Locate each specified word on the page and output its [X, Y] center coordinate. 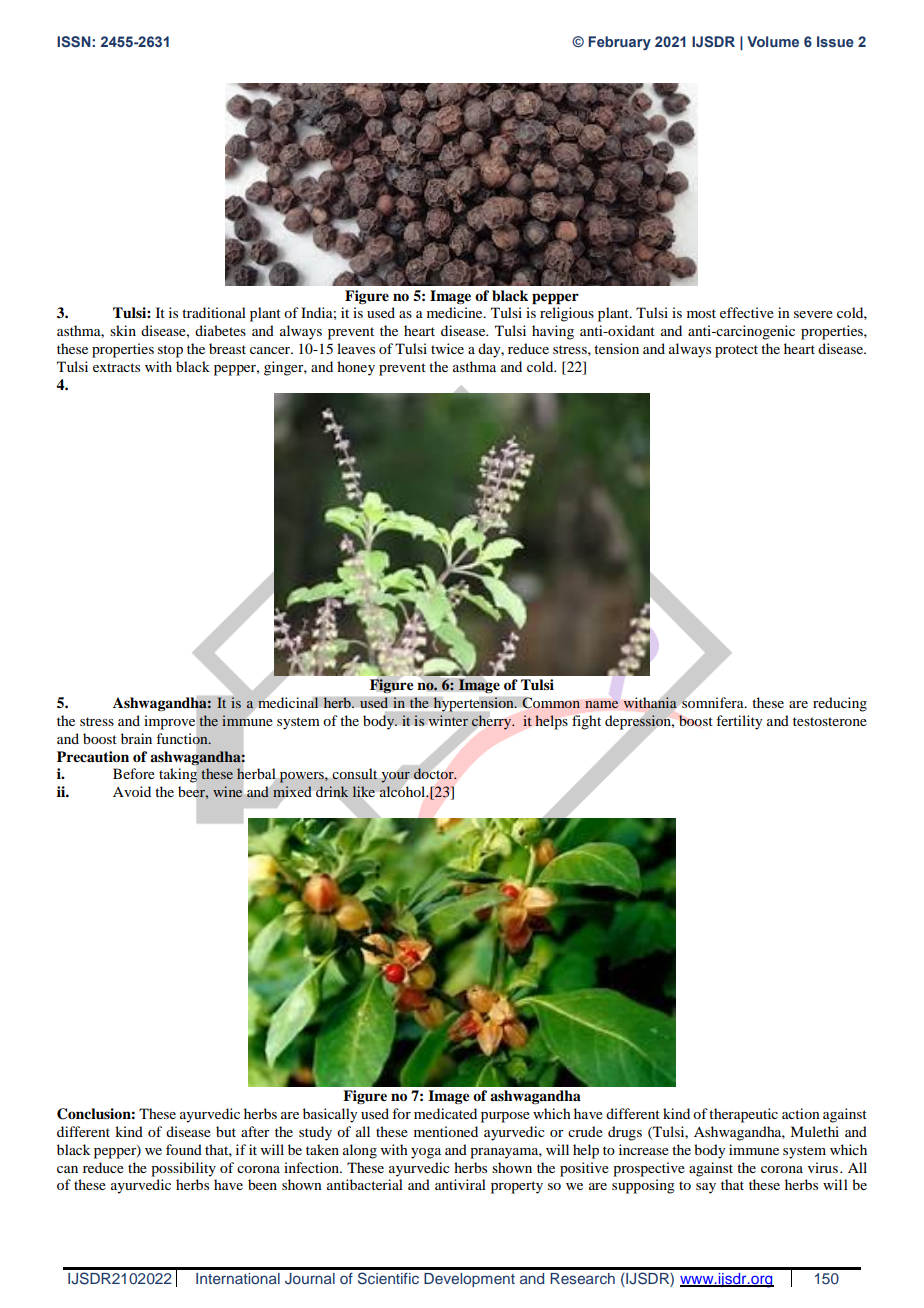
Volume [773, 41]
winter [448, 720]
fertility [739, 722]
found [184, 1149]
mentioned [446, 1131]
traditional [214, 312]
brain [136, 738]
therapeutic [743, 1115]
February [619, 43]
